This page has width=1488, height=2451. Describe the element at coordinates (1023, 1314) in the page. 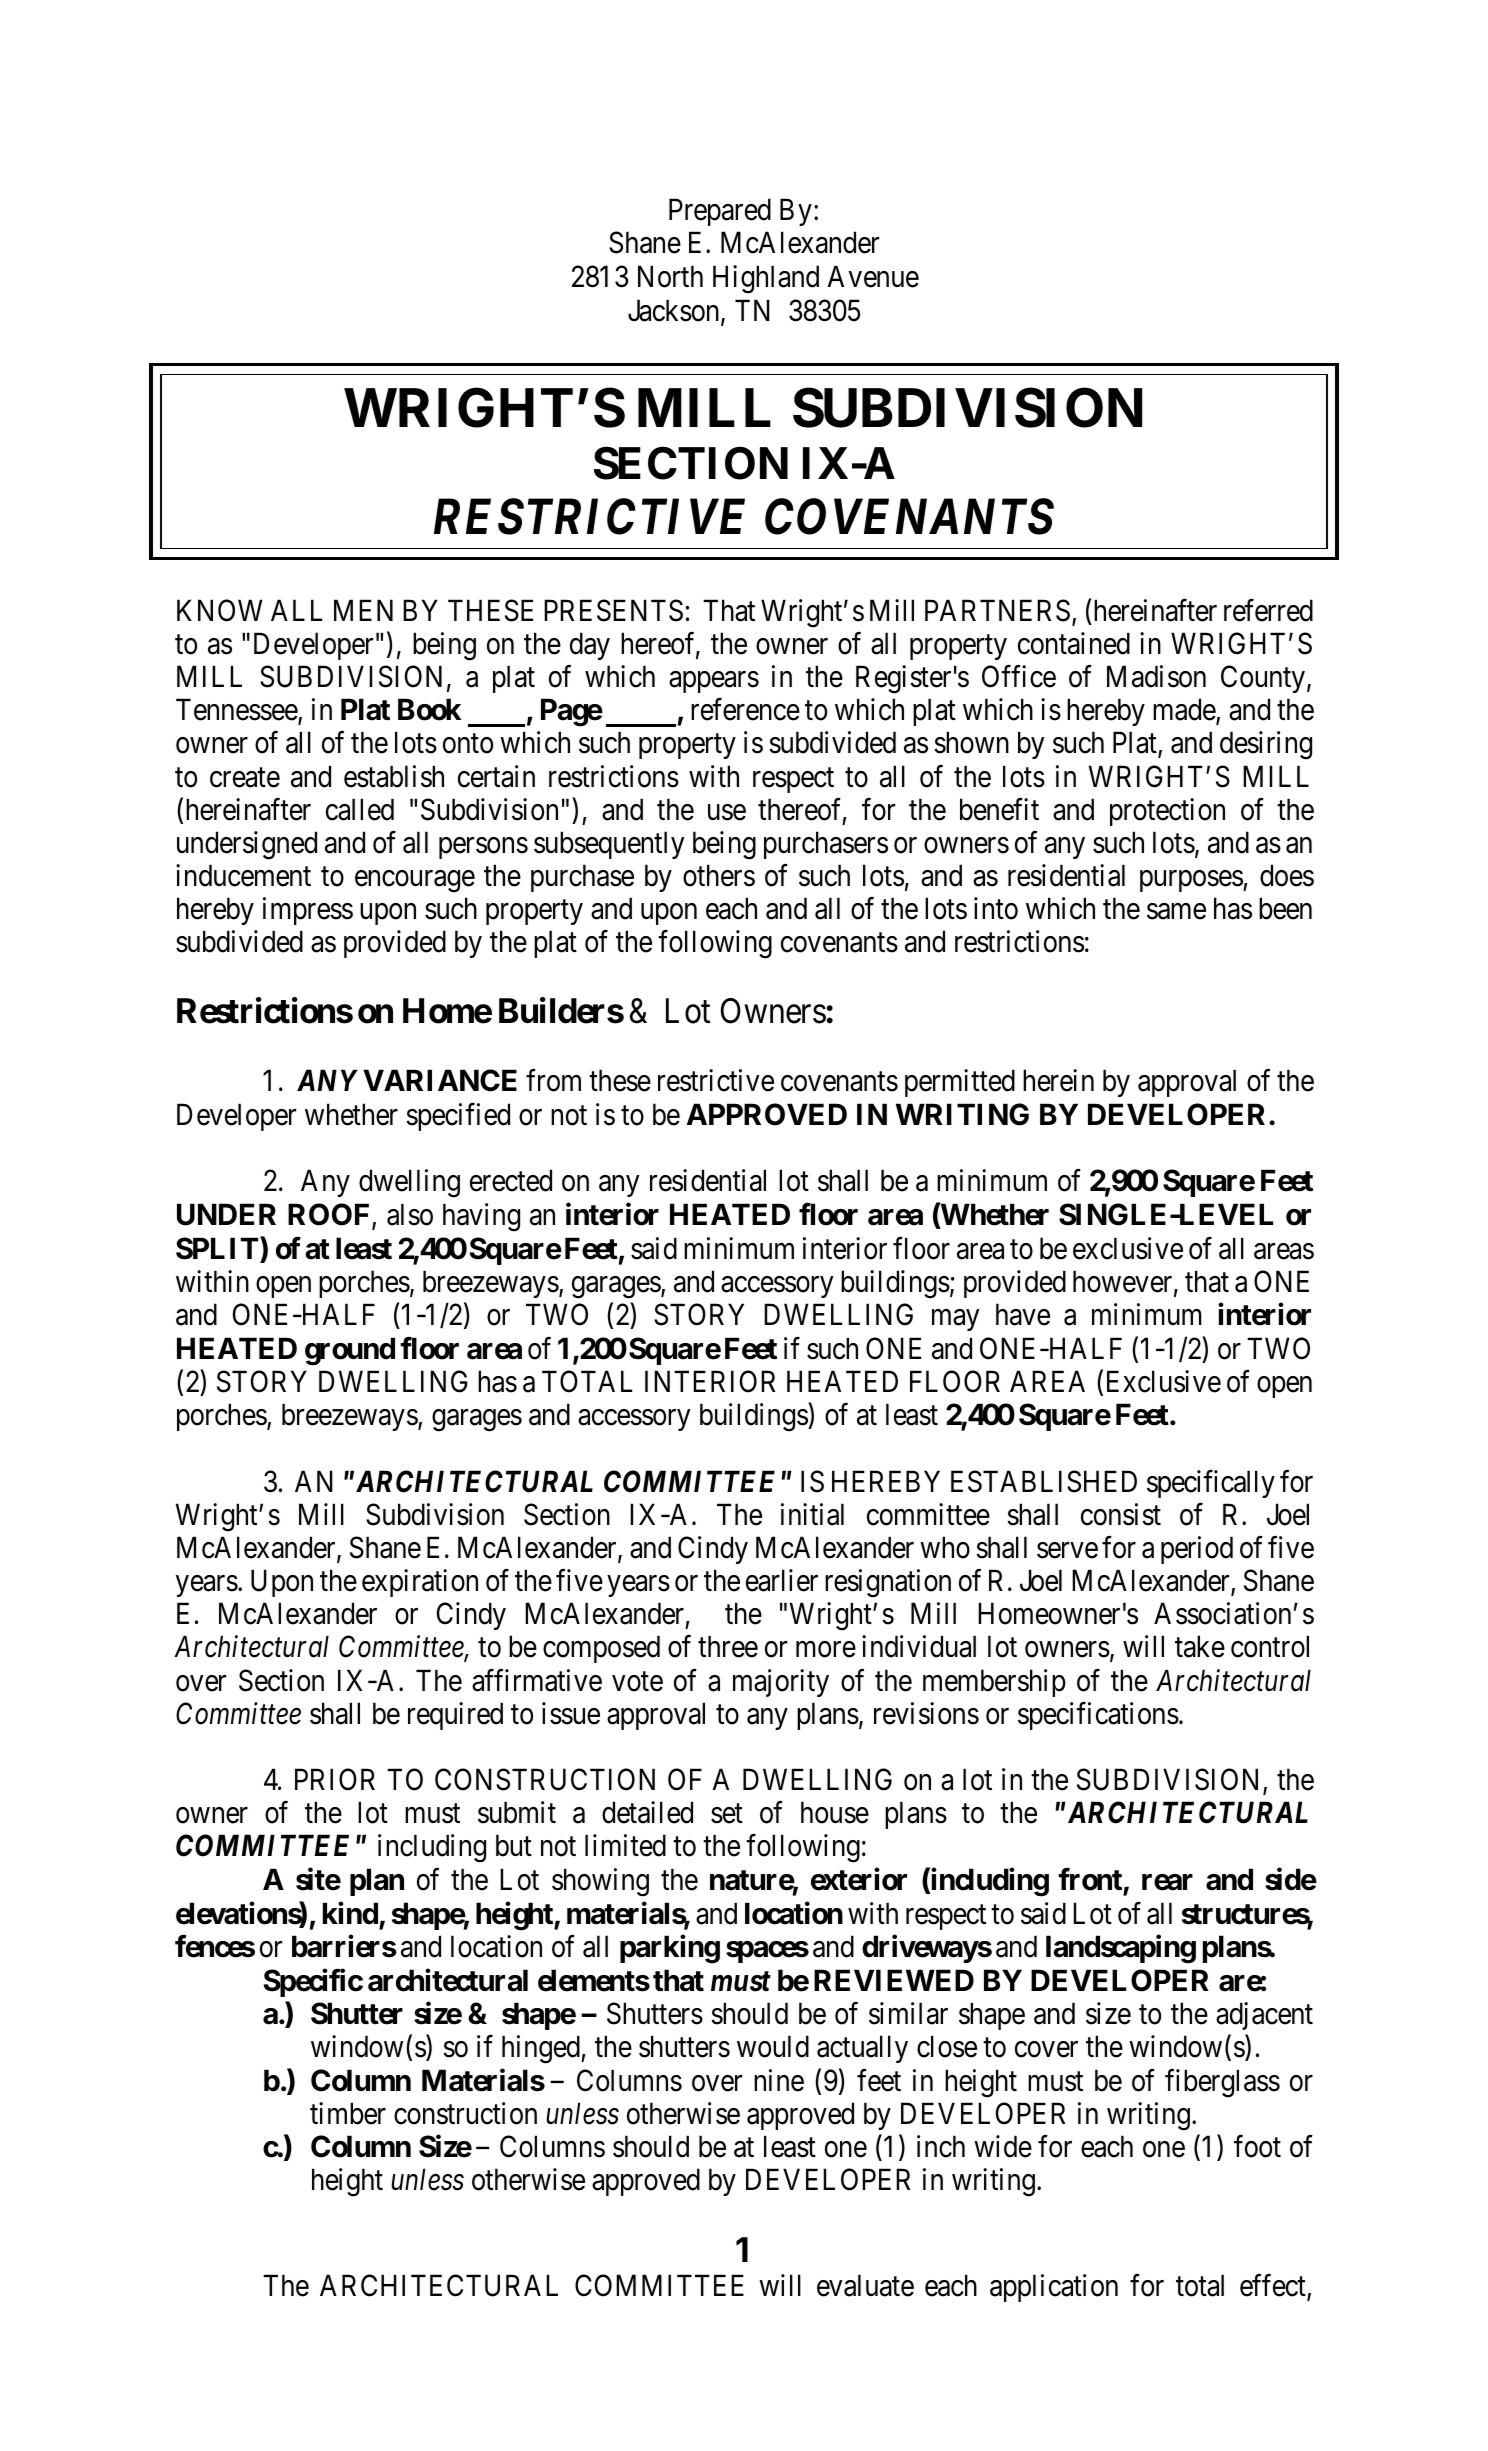

I see `have` at that location.
